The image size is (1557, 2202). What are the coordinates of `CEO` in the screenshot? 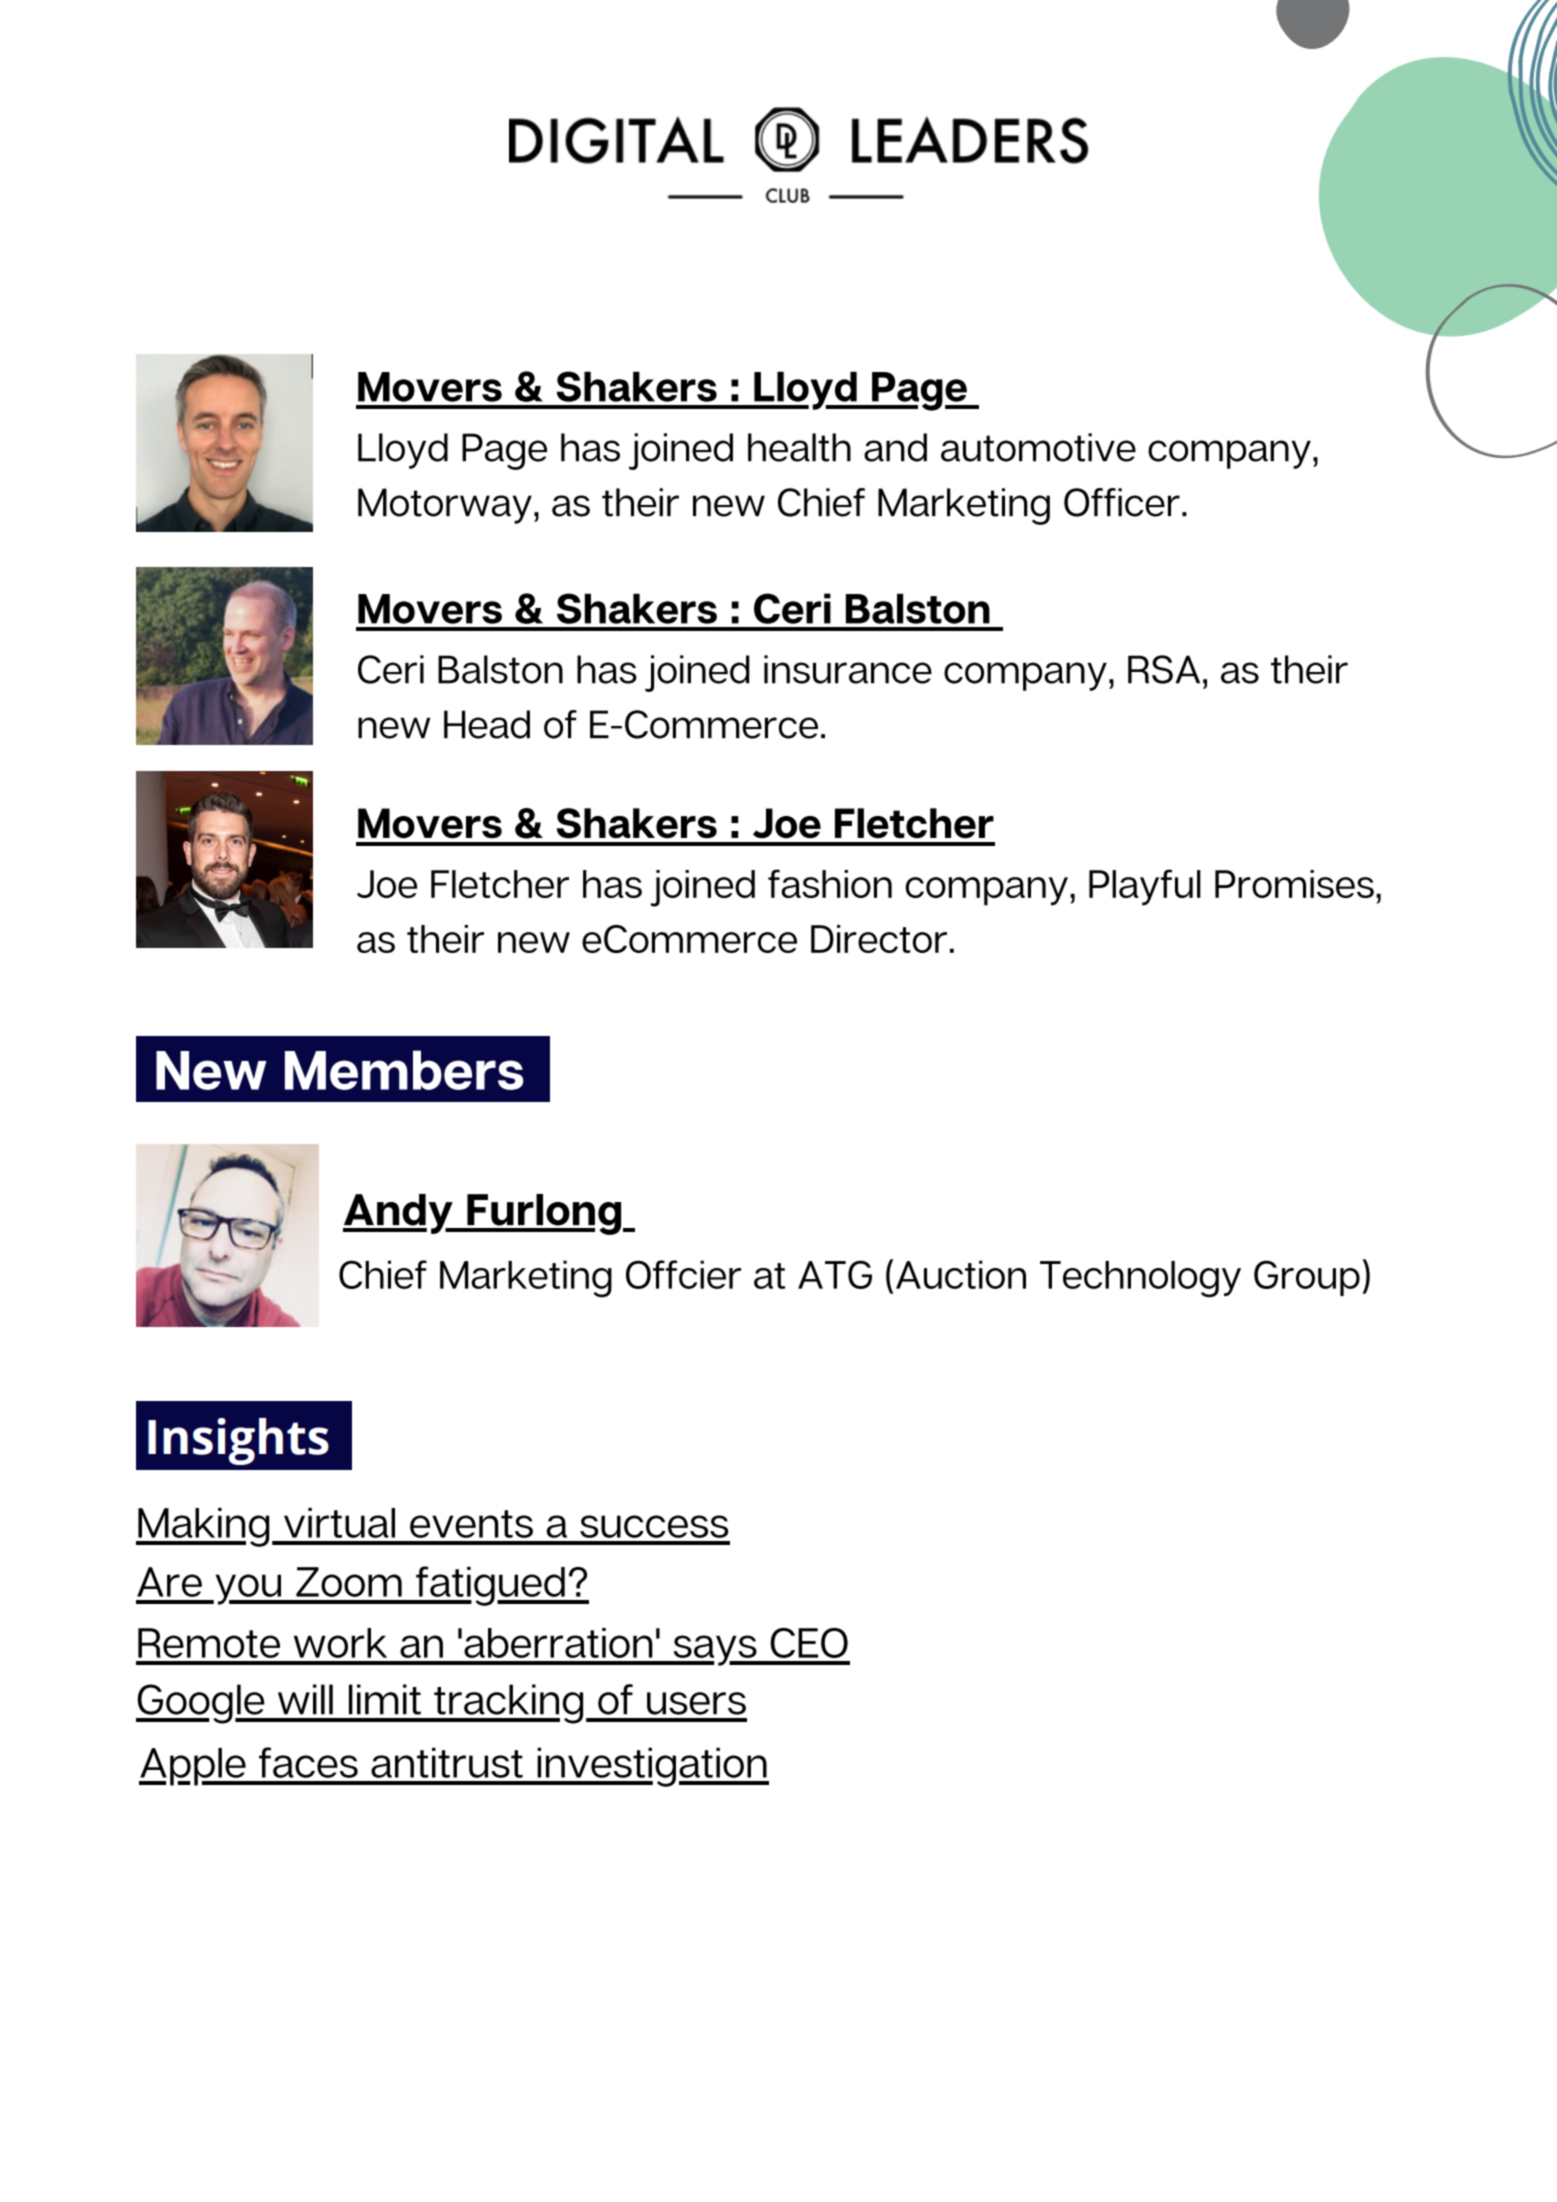 It's located at (809, 1643).
